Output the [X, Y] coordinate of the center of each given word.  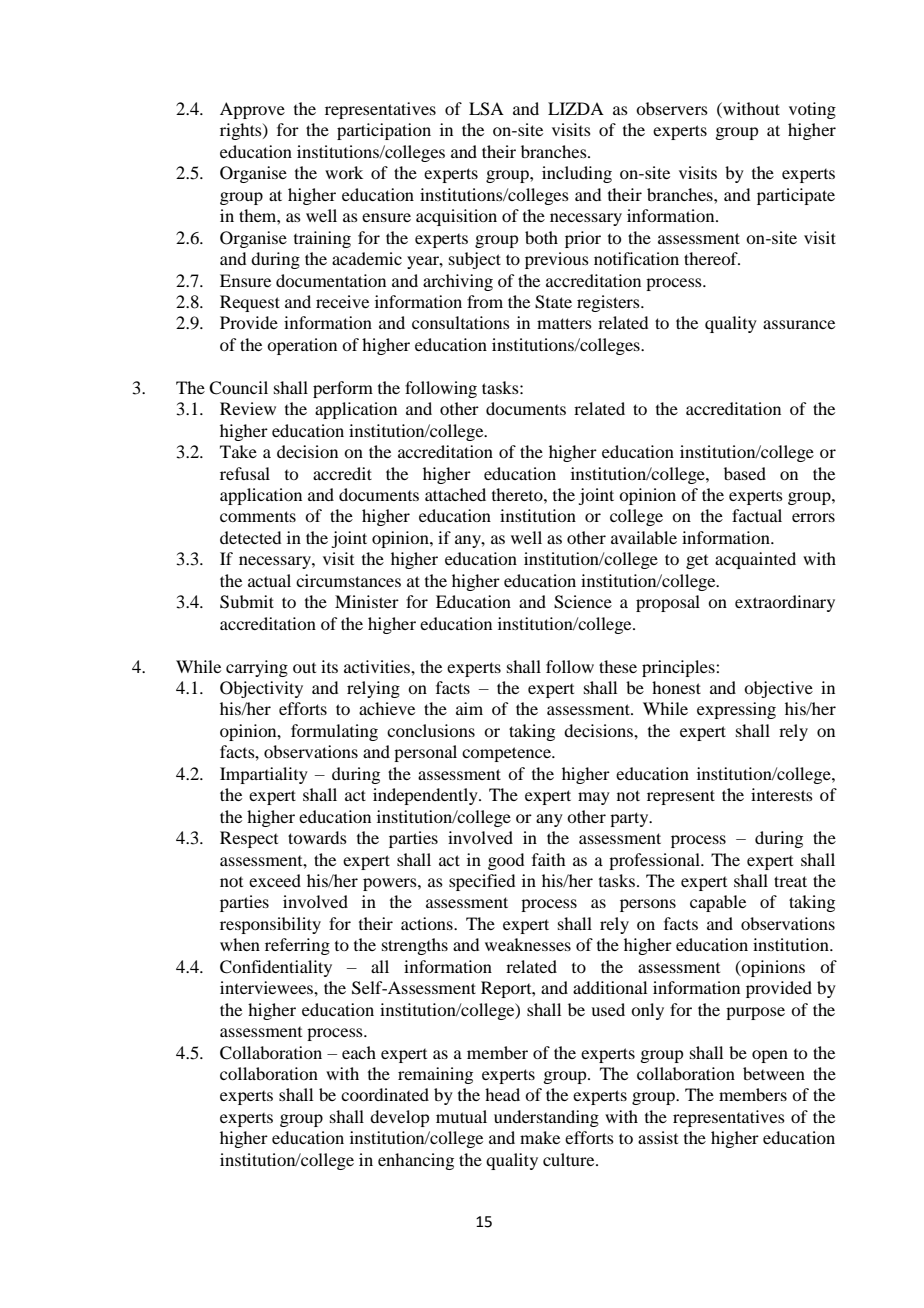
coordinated [385, 1094]
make [540, 1137]
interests [782, 794]
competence [507, 754]
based [745, 473]
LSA [486, 109]
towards [317, 837]
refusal [245, 473]
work [344, 172]
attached [455, 494]
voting [812, 110]
